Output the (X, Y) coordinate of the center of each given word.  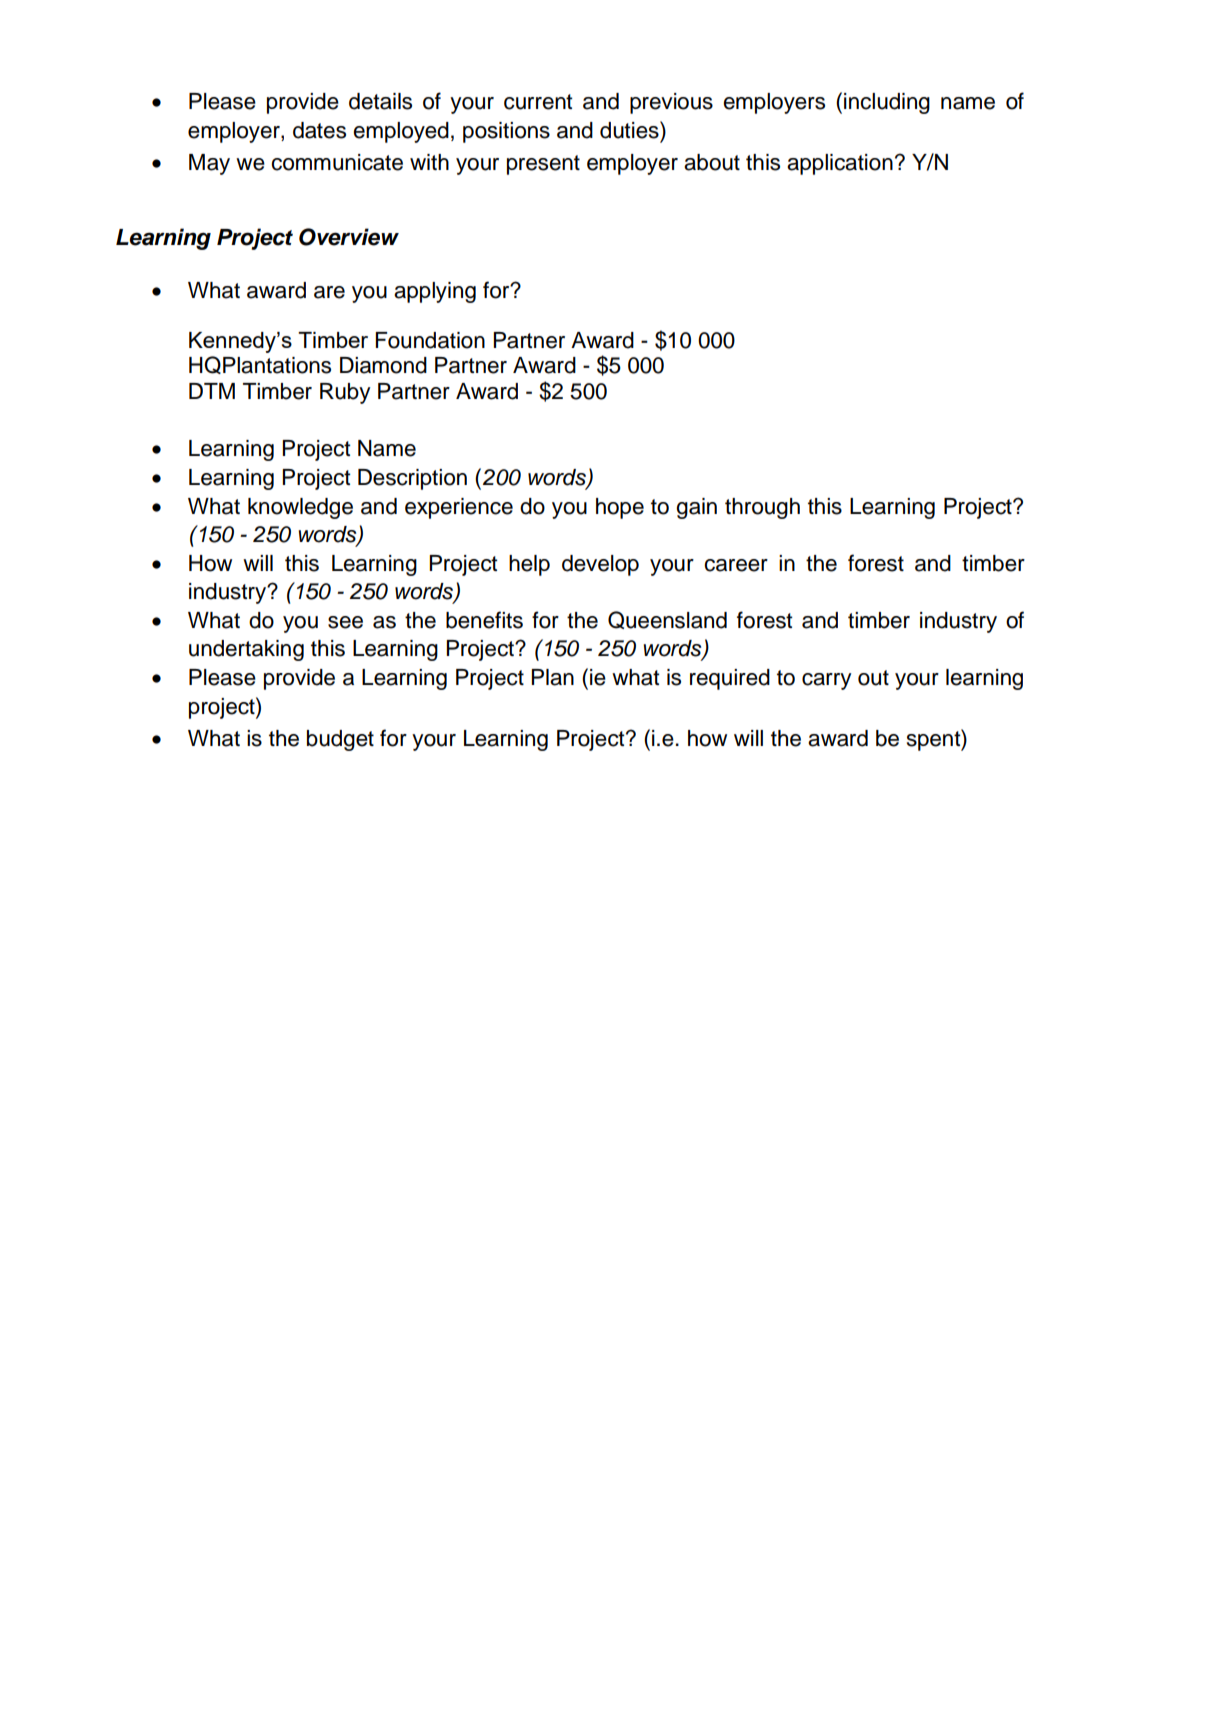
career (736, 565)
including (887, 103)
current (538, 102)
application (840, 164)
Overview (349, 237)
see (345, 622)
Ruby (345, 393)
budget (340, 740)
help (529, 565)
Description (412, 479)
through (762, 508)
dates (319, 130)
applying (435, 292)
